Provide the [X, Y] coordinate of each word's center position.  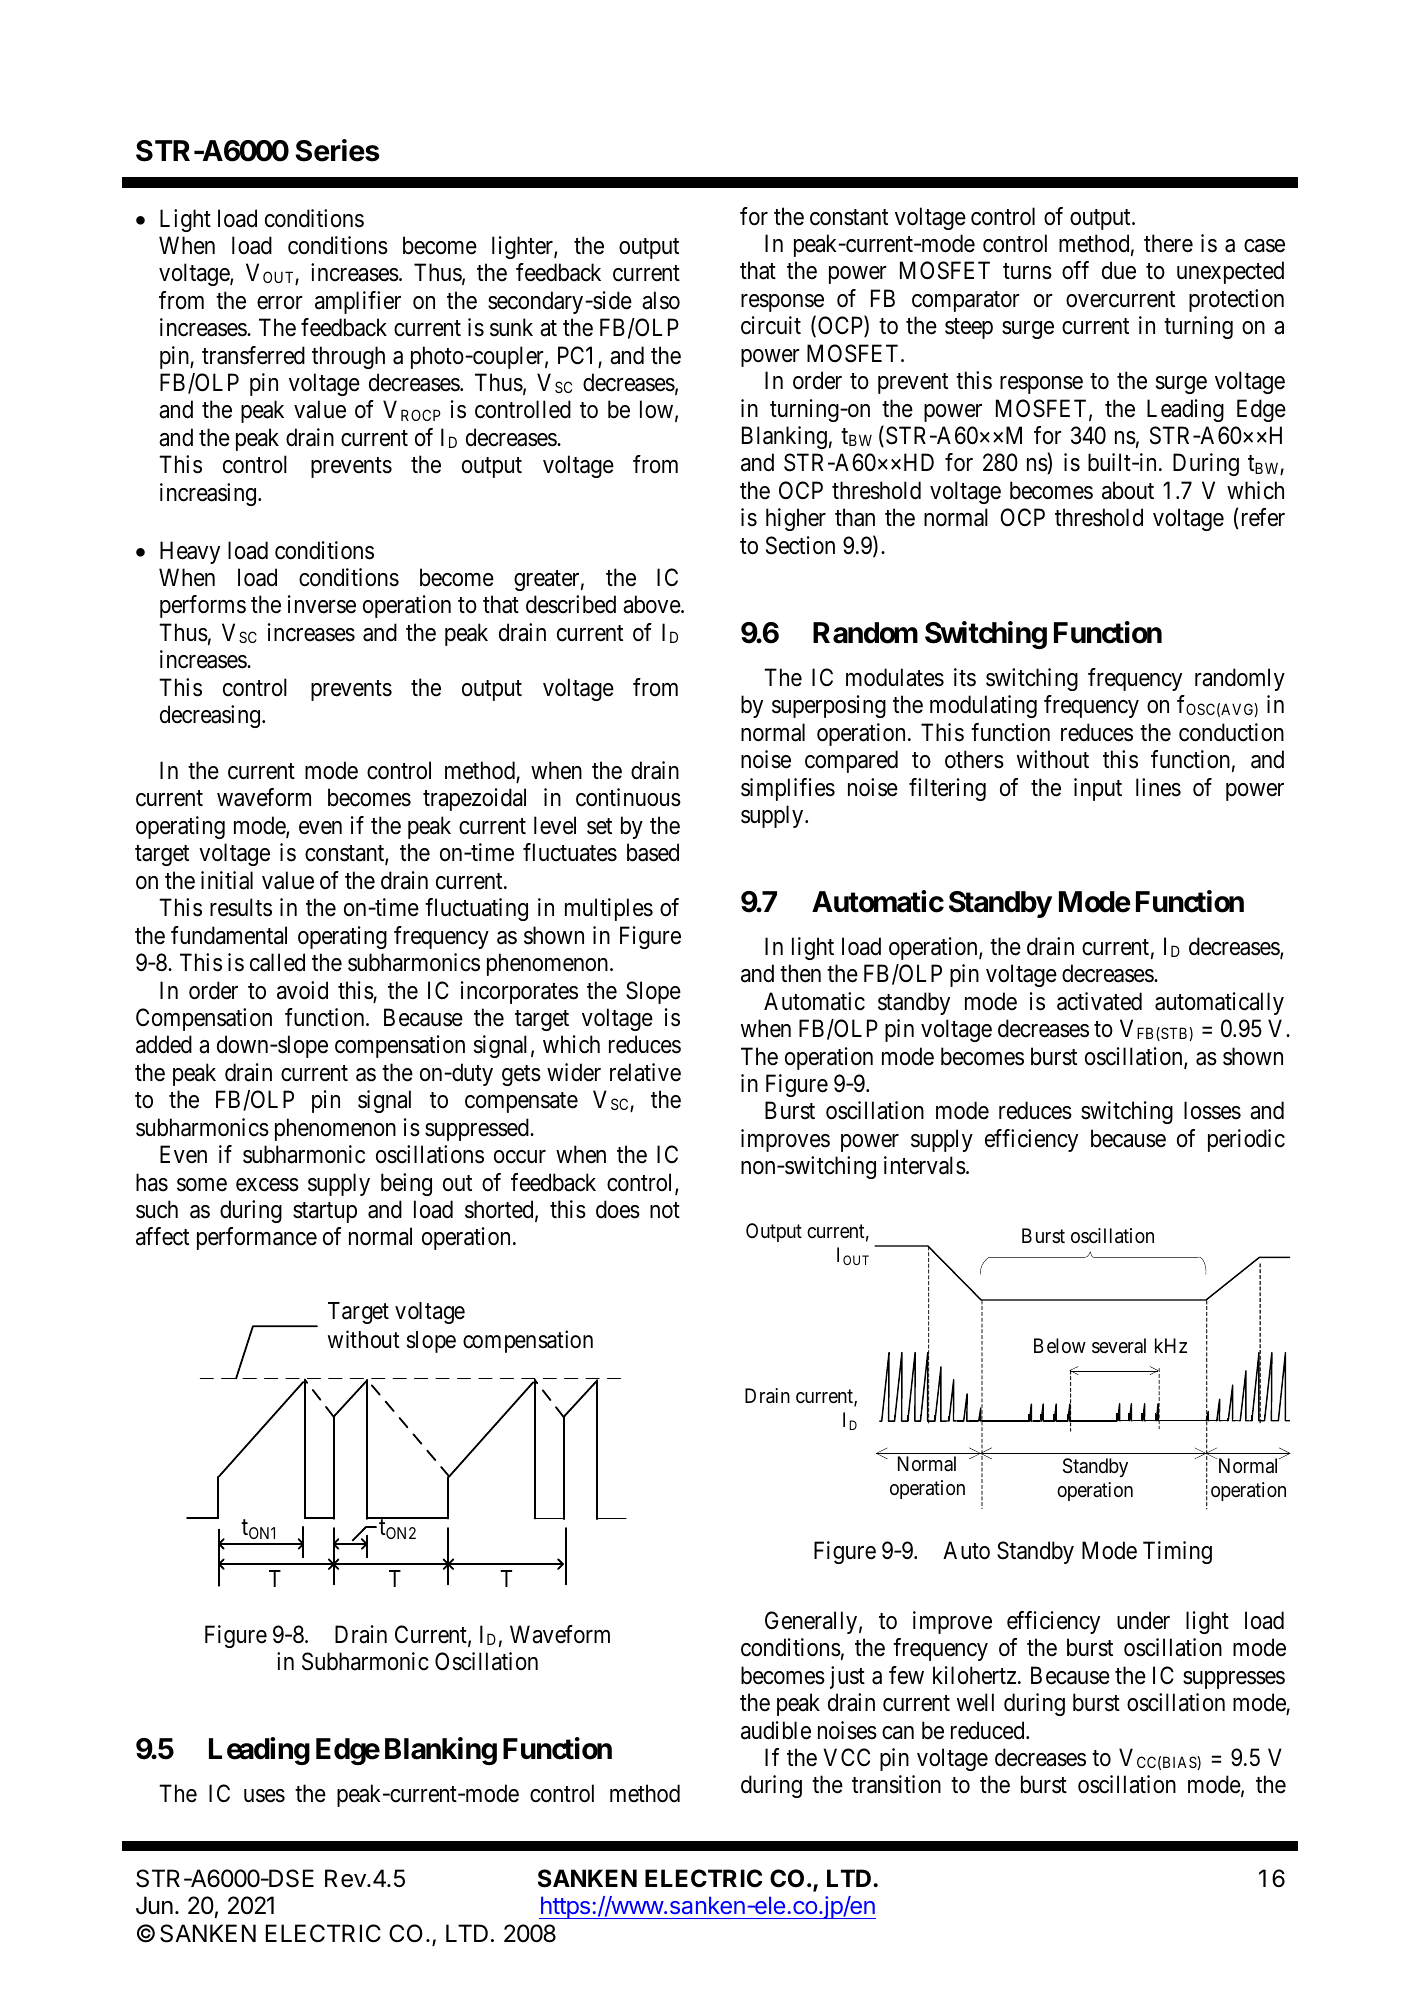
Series [337, 150]
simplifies [788, 789]
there [1168, 243]
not [665, 1210]
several [1119, 1346]
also [661, 300]
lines [1158, 787]
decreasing [211, 716]
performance [257, 1238]
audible [776, 1730]
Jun [154, 1905]
